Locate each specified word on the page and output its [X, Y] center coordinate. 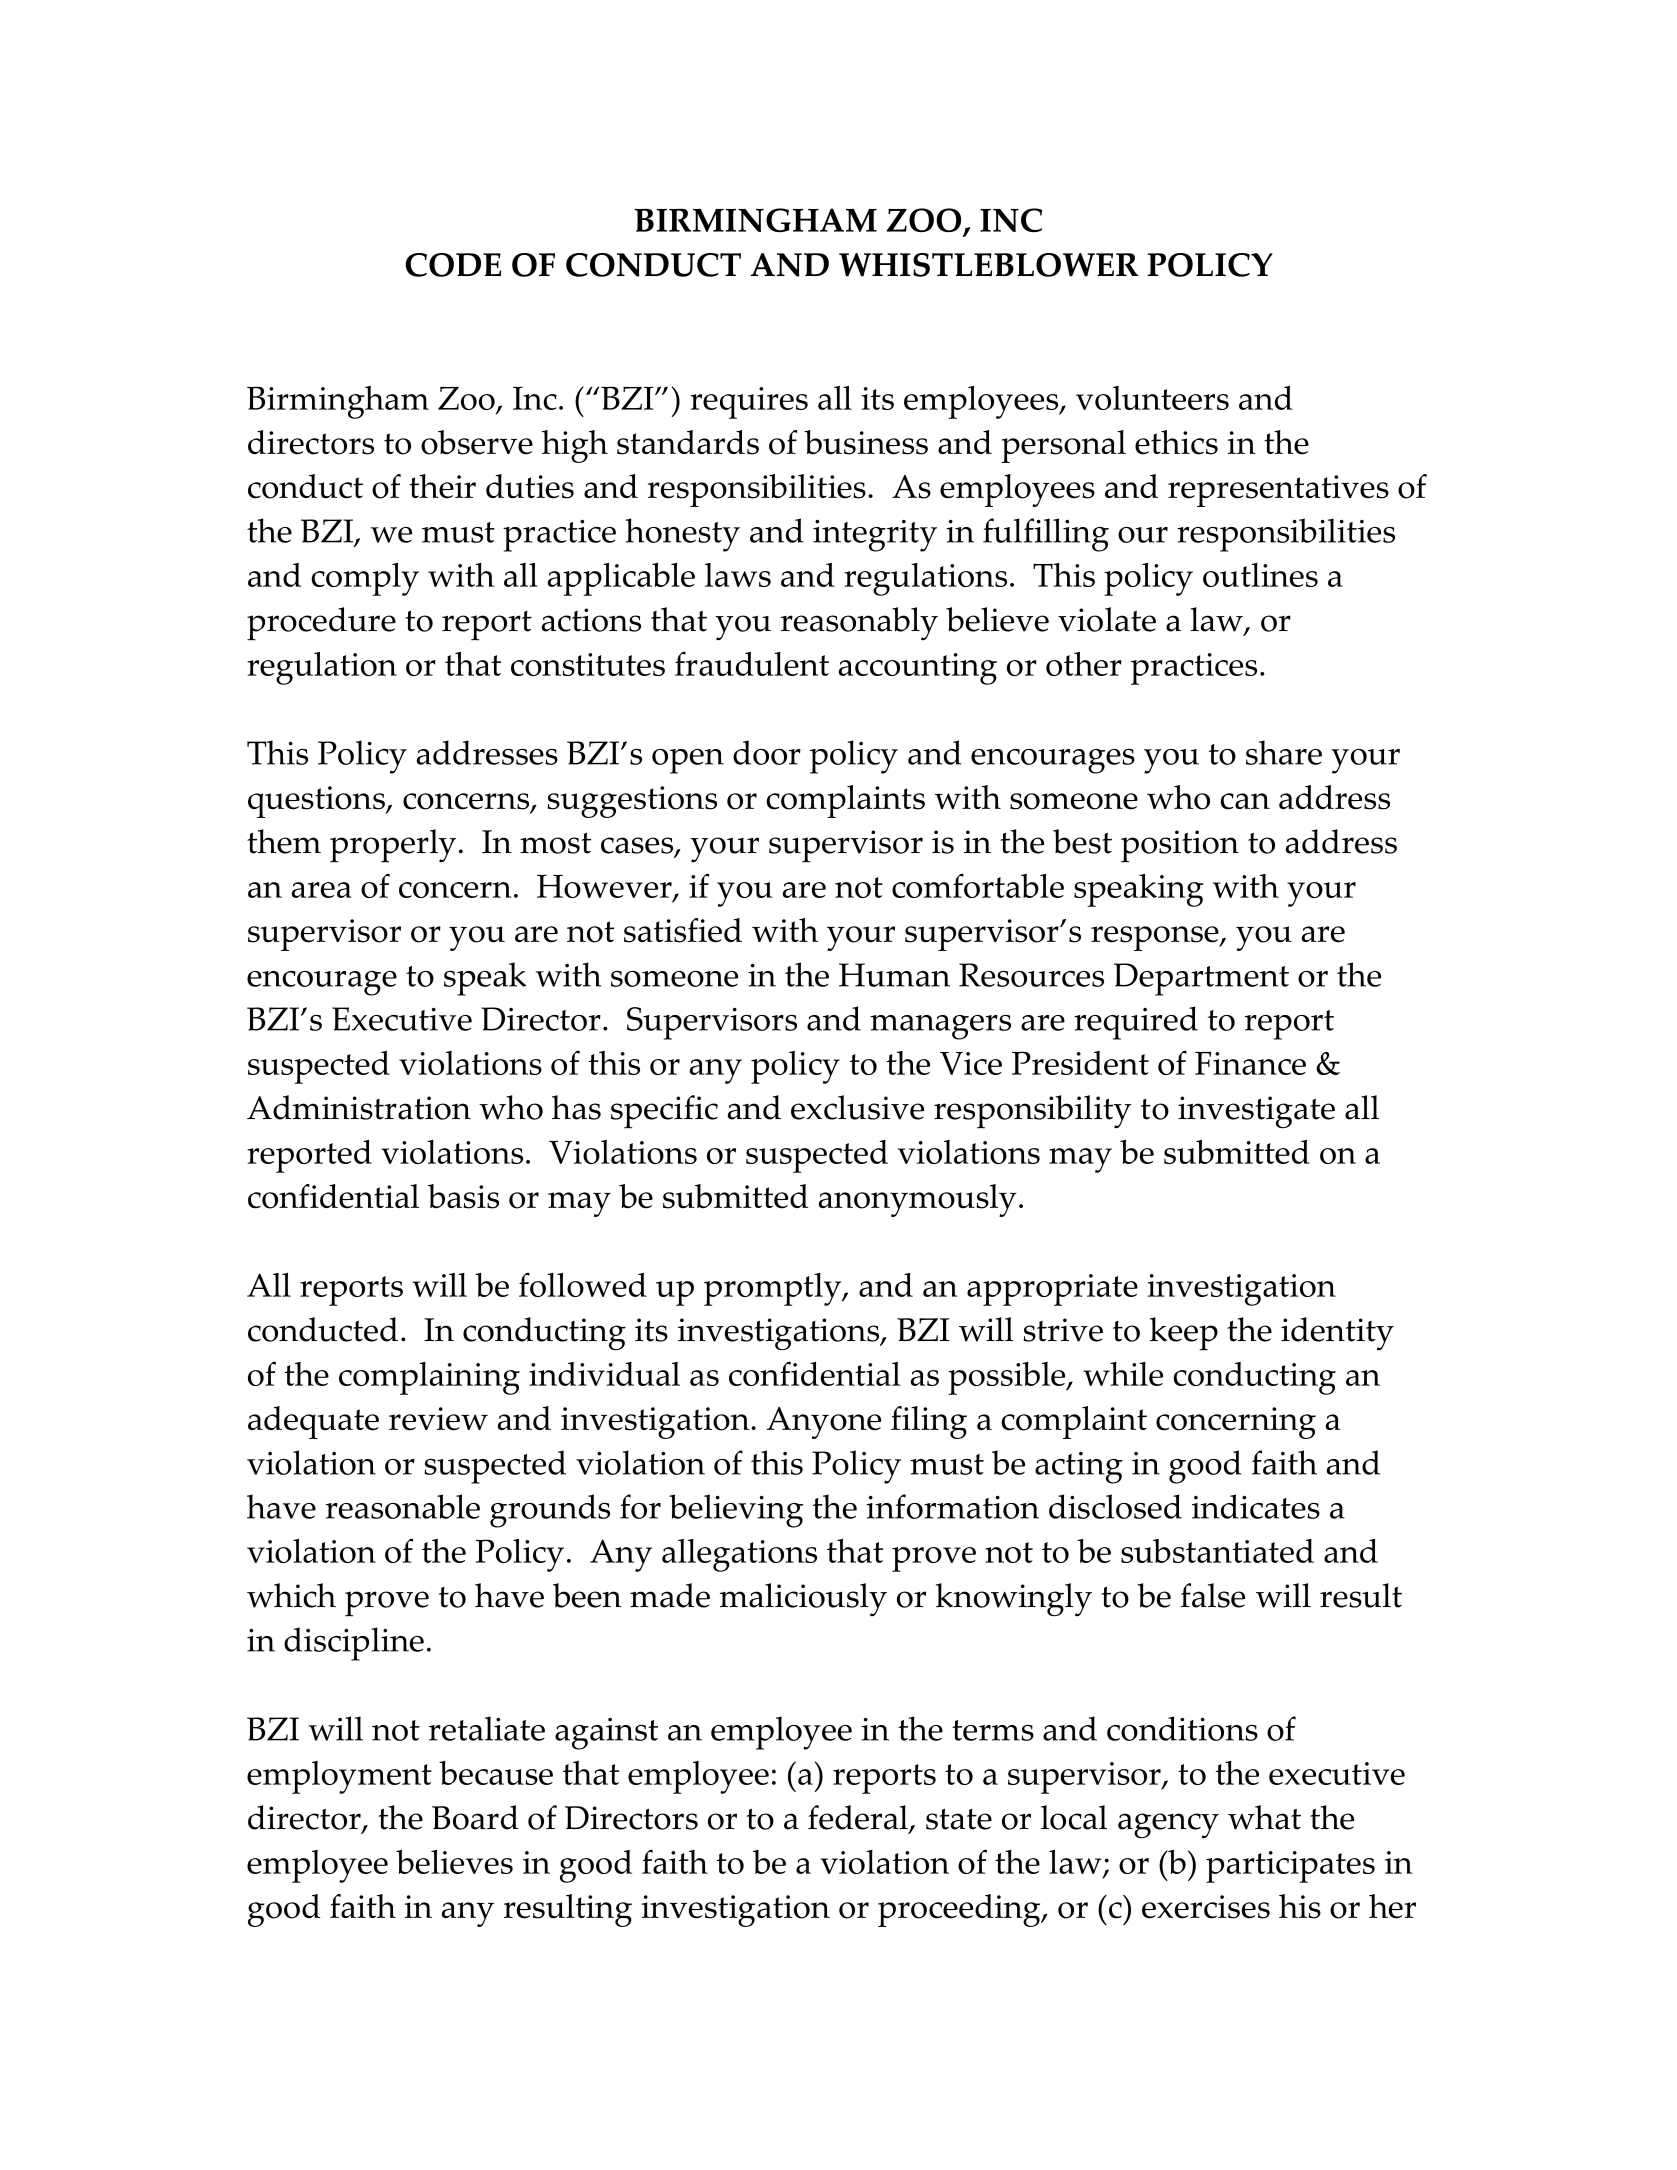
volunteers [1152, 398]
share [1284, 752]
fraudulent [752, 663]
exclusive [857, 1107]
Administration [359, 1107]
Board [475, 1817]
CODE [453, 265]
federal [859, 1818]
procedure [321, 624]
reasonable [403, 1506]
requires [749, 403]
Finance [1250, 1063]
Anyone [824, 1423]
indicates [1256, 1506]
